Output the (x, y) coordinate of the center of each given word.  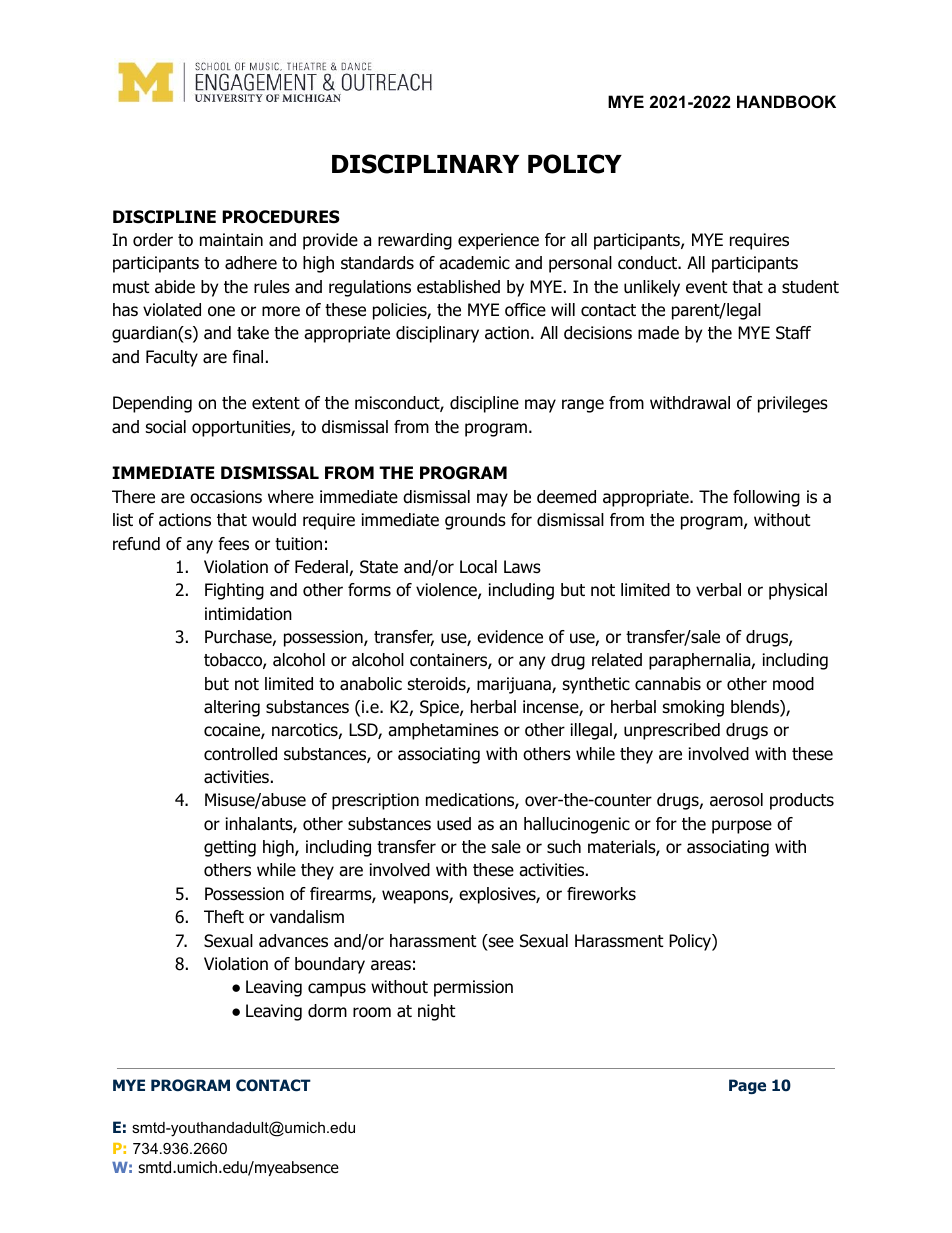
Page (747, 1086)
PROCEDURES (281, 217)
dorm (327, 1011)
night (436, 1012)
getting (230, 848)
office (525, 310)
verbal (718, 590)
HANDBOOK (786, 101)
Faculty (172, 358)
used (454, 824)
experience (498, 241)
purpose (742, 827)
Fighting (234, 591)
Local (478, 567)
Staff (793, 333)
